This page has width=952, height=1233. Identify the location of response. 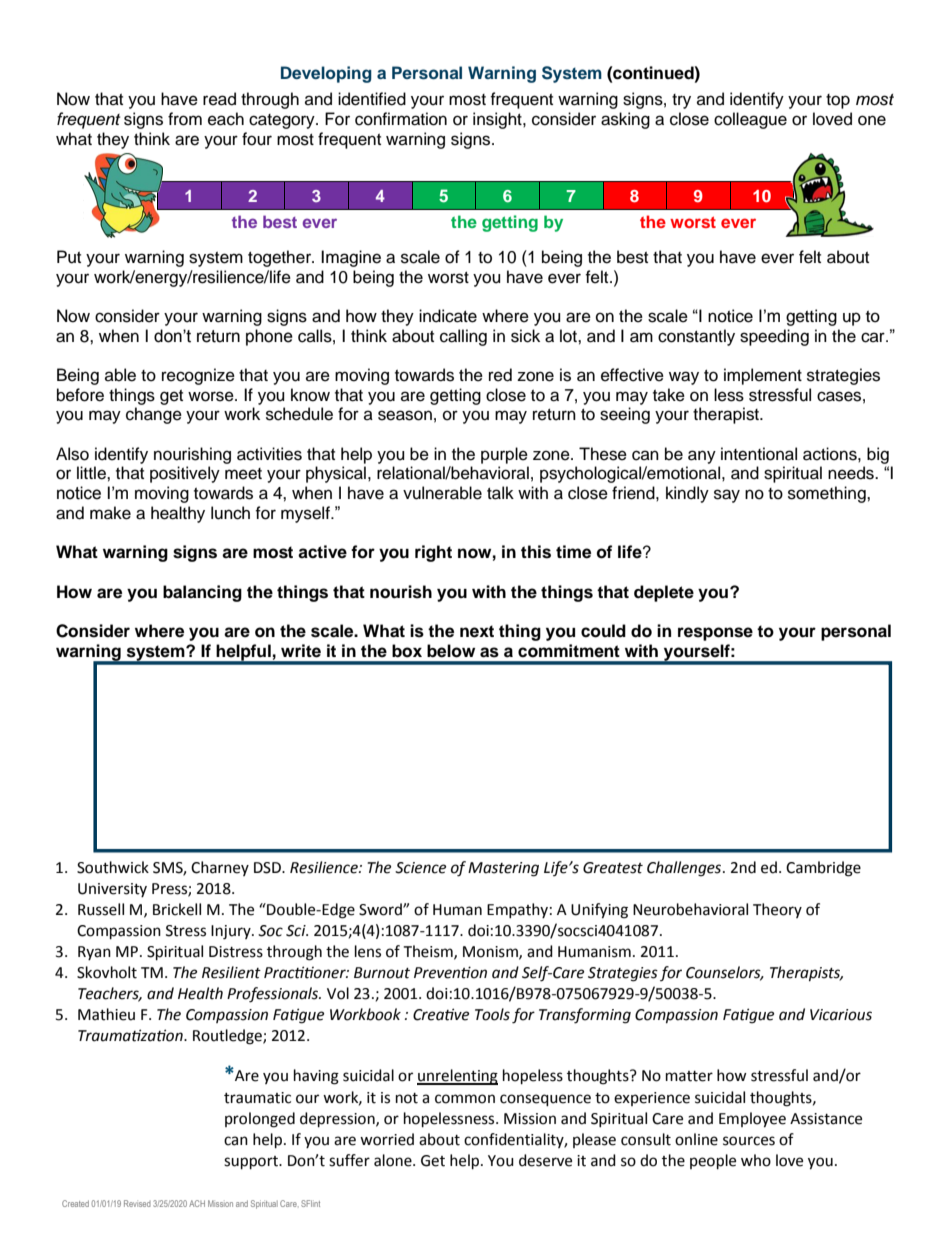
(715, 634).
